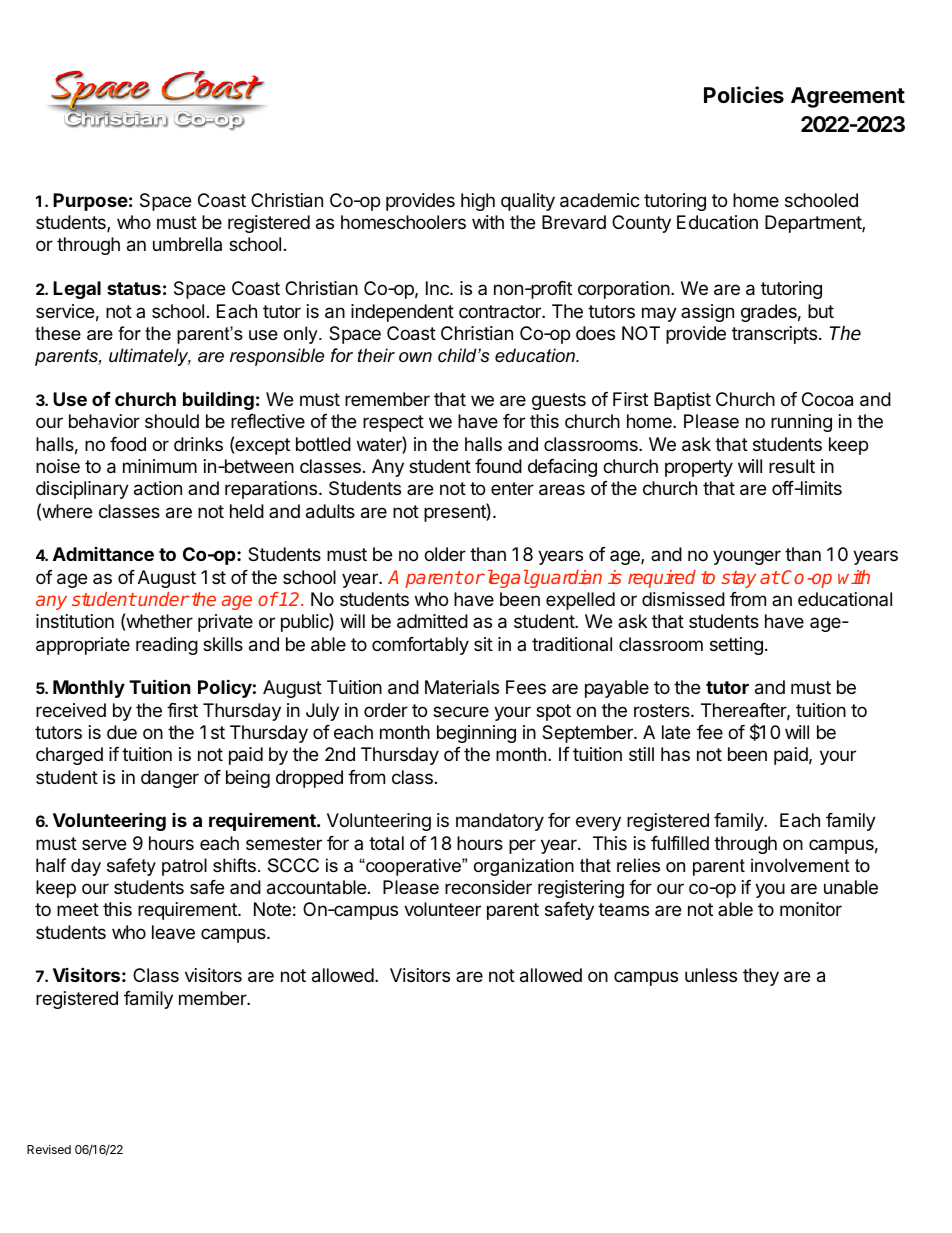 The width and height of the screenshot is (952, 1233). Describe the element at coordinates (761, 977) in the screenshot. I see `they` at that location.
